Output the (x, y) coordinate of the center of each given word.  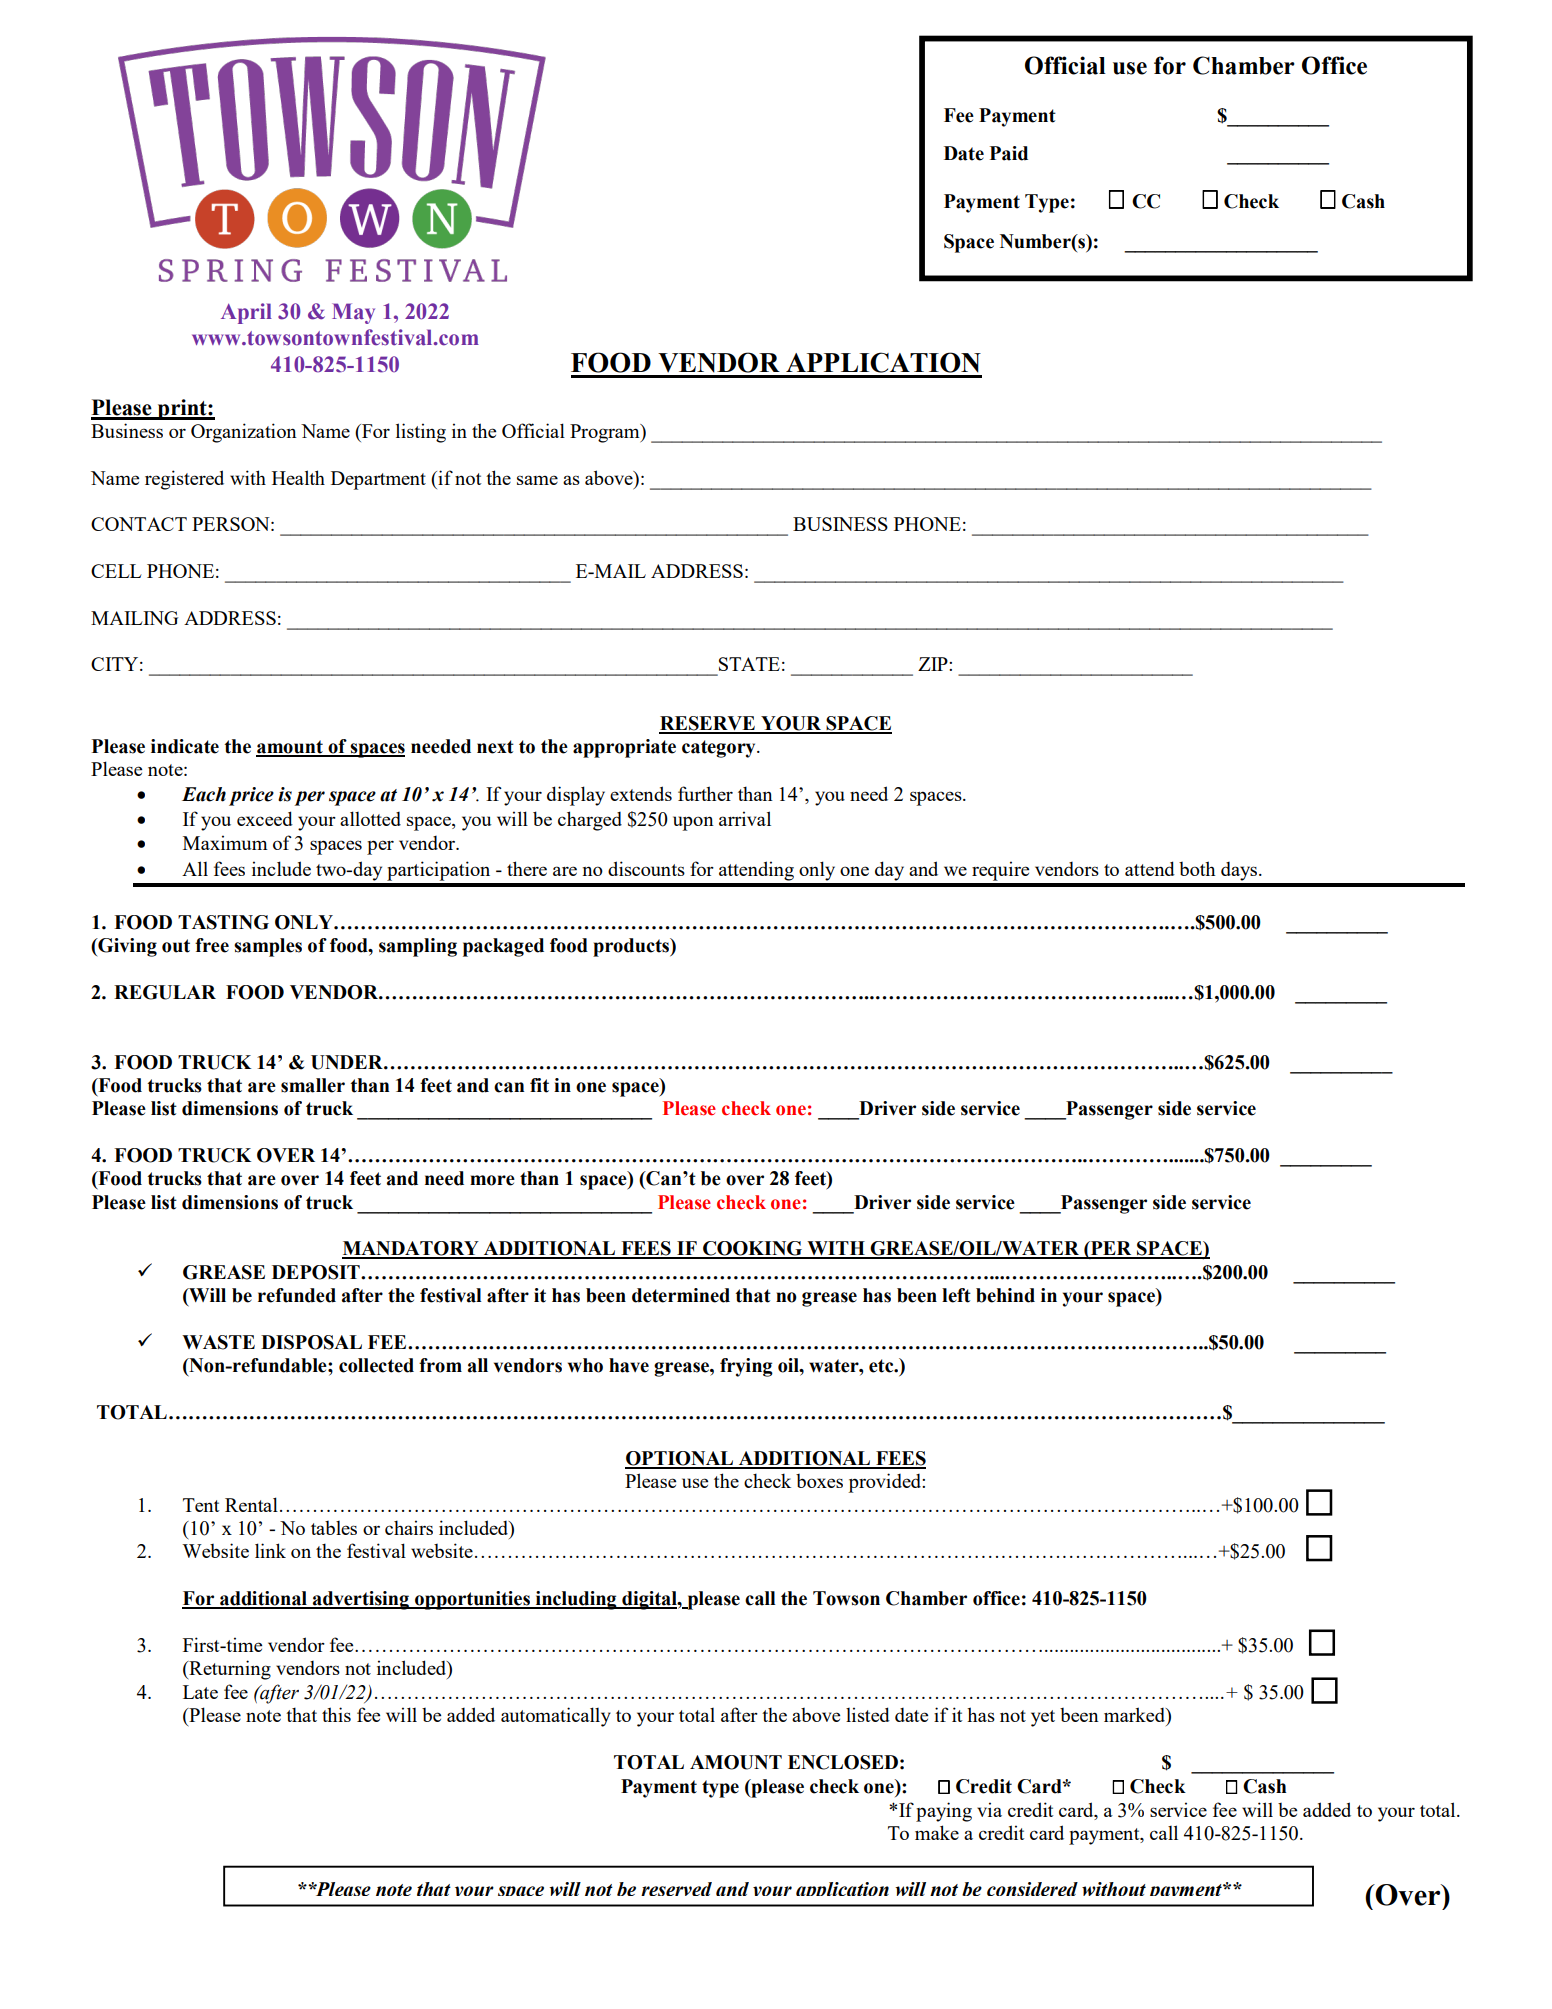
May (353, 313)
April (246, 313)
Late (200, 1692)
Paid (1009, 153)
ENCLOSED (843, 1762)
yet (1043, 1718)
